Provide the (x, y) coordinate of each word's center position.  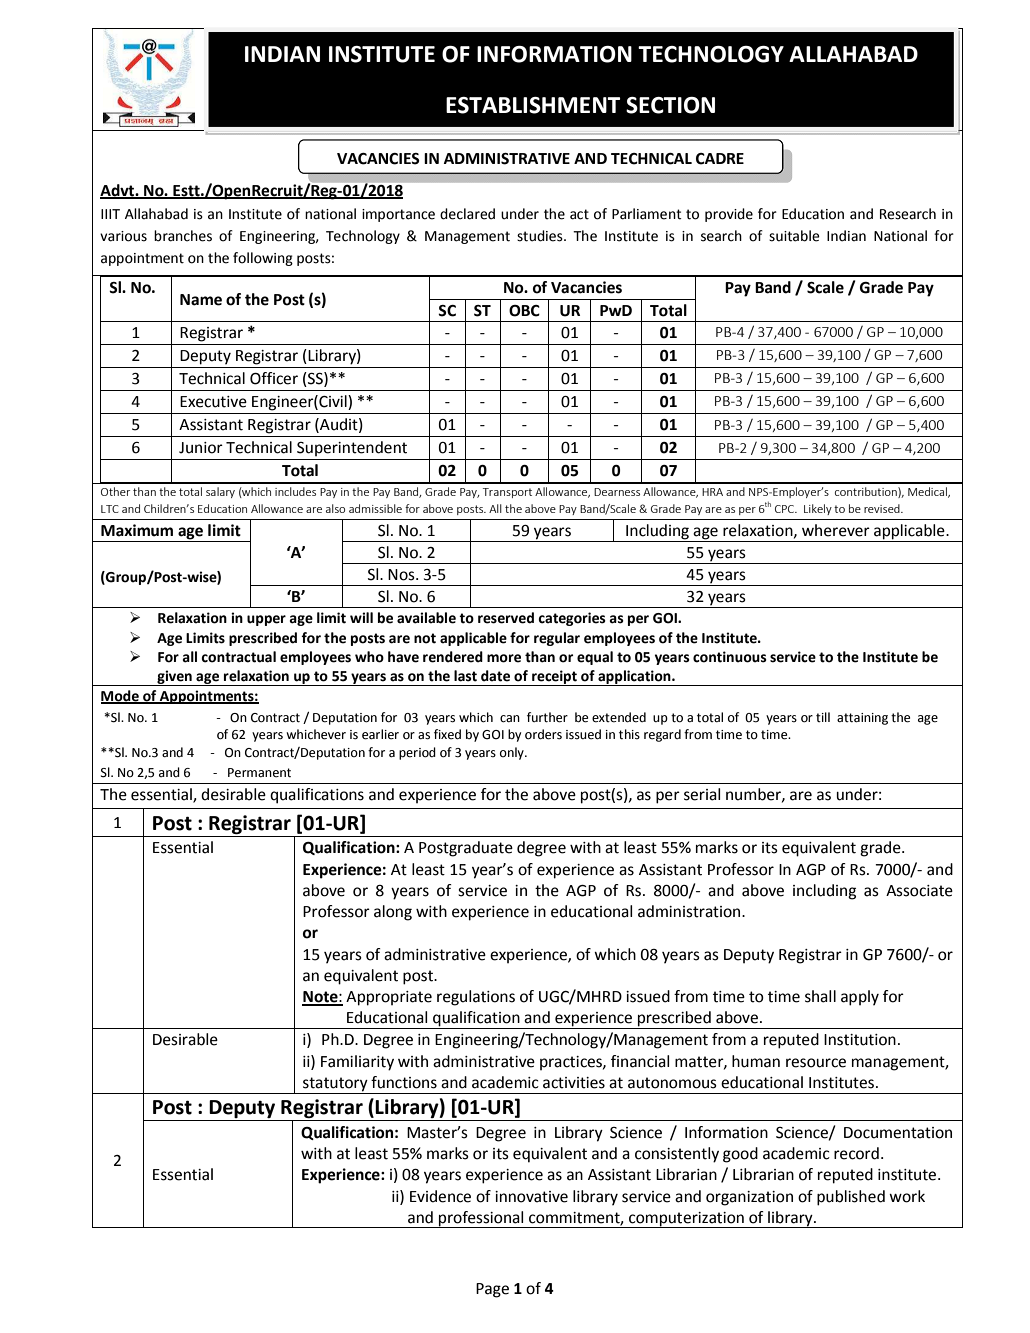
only (513, 753)
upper (266, 620)
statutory (335, 1084)
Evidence (440, 1196)
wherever (836, 530)
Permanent (259, 773)
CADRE (720, 159)
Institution (860, 1040)
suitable (794, 236)
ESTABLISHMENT (533, 105)
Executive (213, 402)
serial (702, 794)
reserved (506, 618)
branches (183, 236)
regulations (476, 998)
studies (541, 236)
